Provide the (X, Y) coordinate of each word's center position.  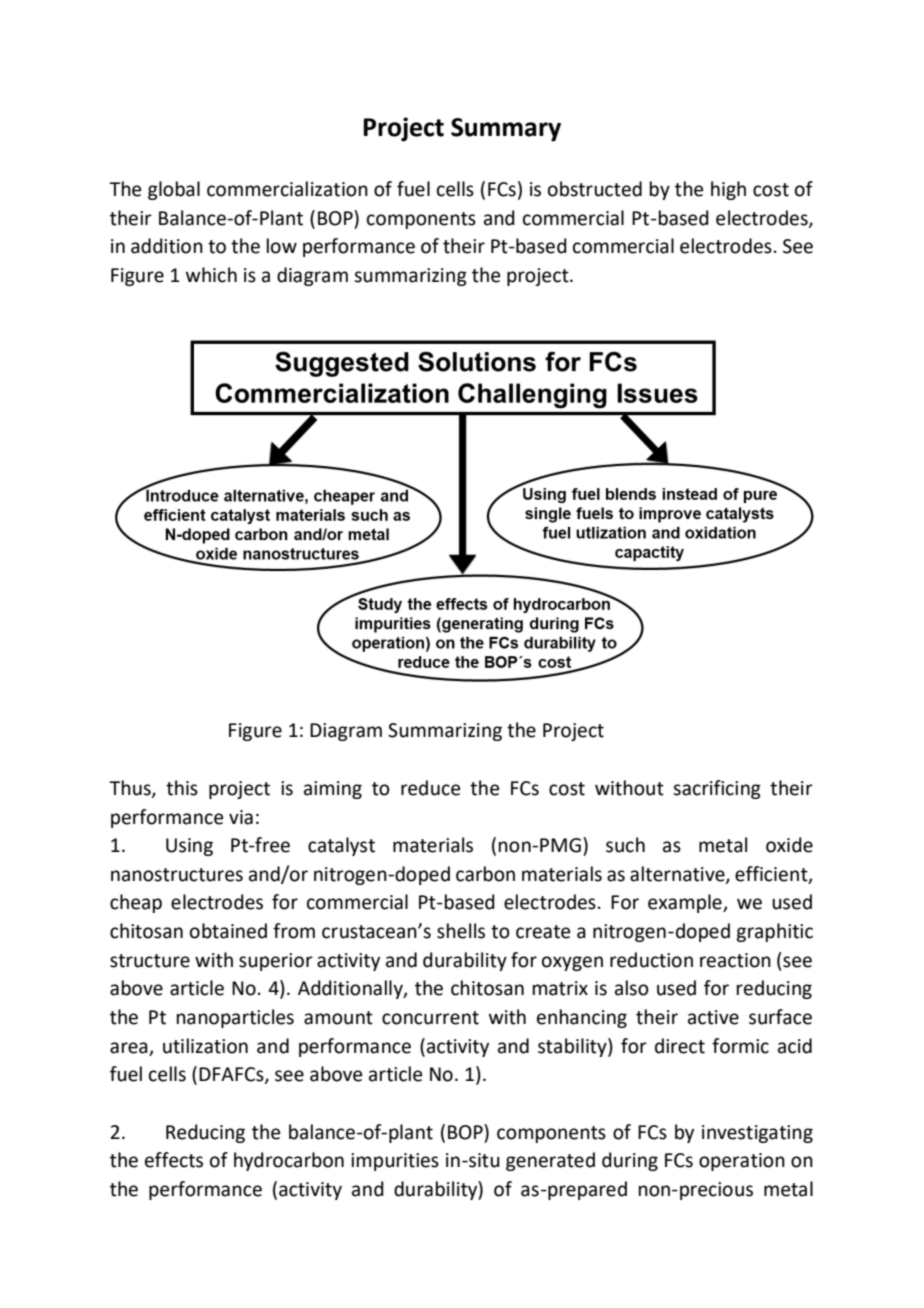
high (728, 190)
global (174, 190)
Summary (506, 130)
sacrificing (717, 789)
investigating (757, 1134)
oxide (789, 845)
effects (174, 1160)
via (241, 817)
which (211, 275)
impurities (395, 1162)
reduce (430, 788)
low (282, 246)
